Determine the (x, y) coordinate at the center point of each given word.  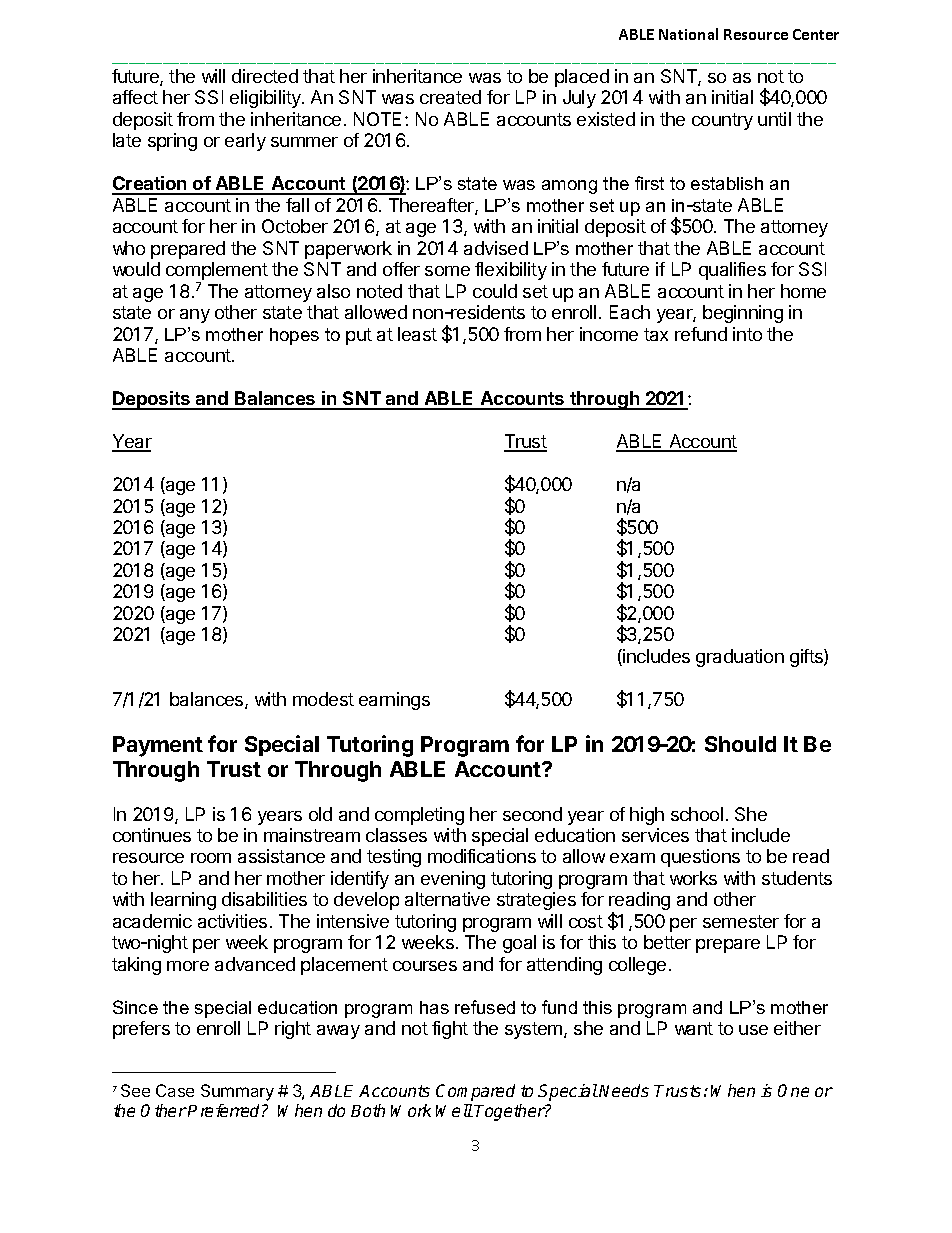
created (450, 97)
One (793, 1090)
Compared (475, 1092)
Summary (237, 1092)
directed (265, 76)
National (688, 34)
